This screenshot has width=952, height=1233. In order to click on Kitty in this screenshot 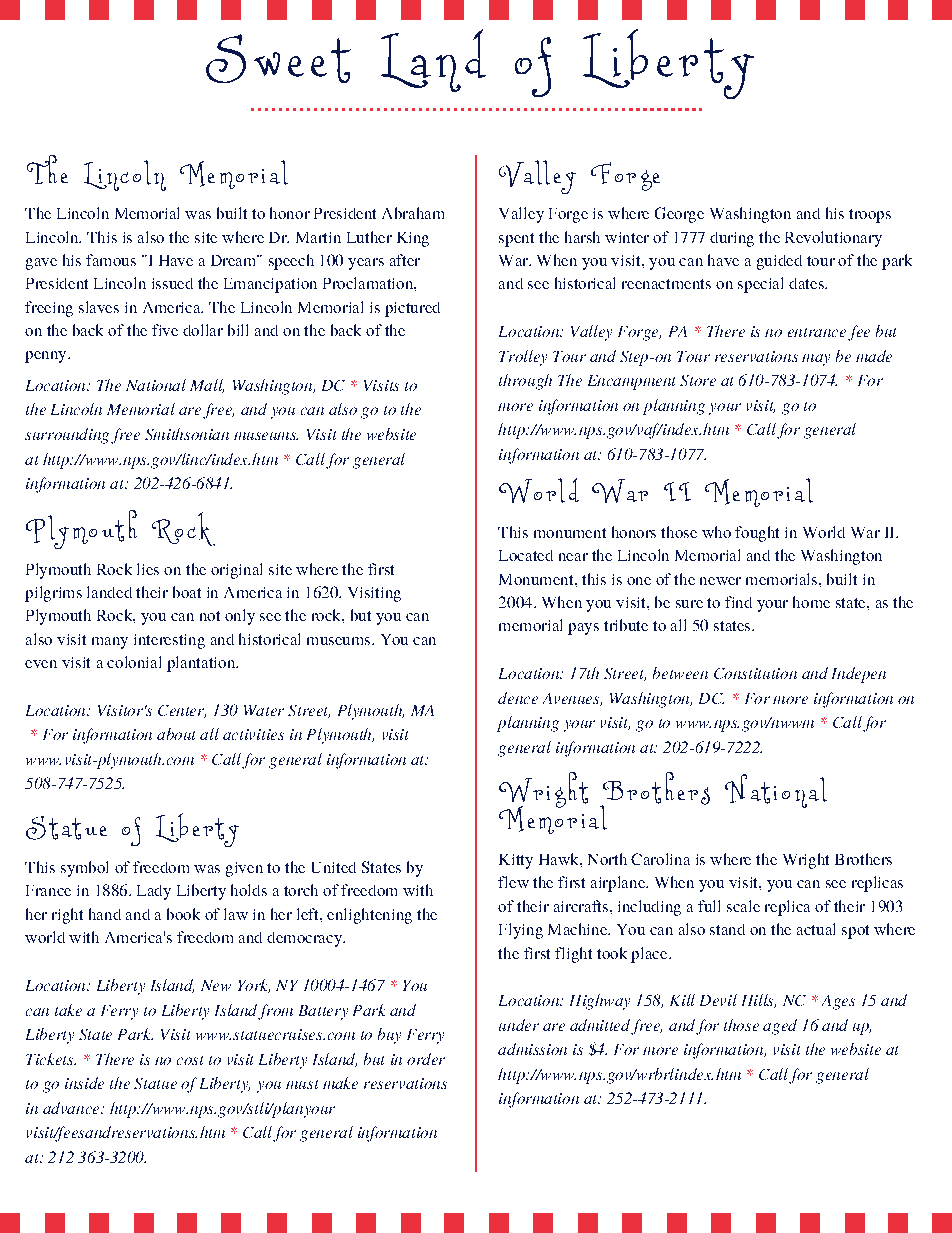, I will do `click(516, 861)`.
